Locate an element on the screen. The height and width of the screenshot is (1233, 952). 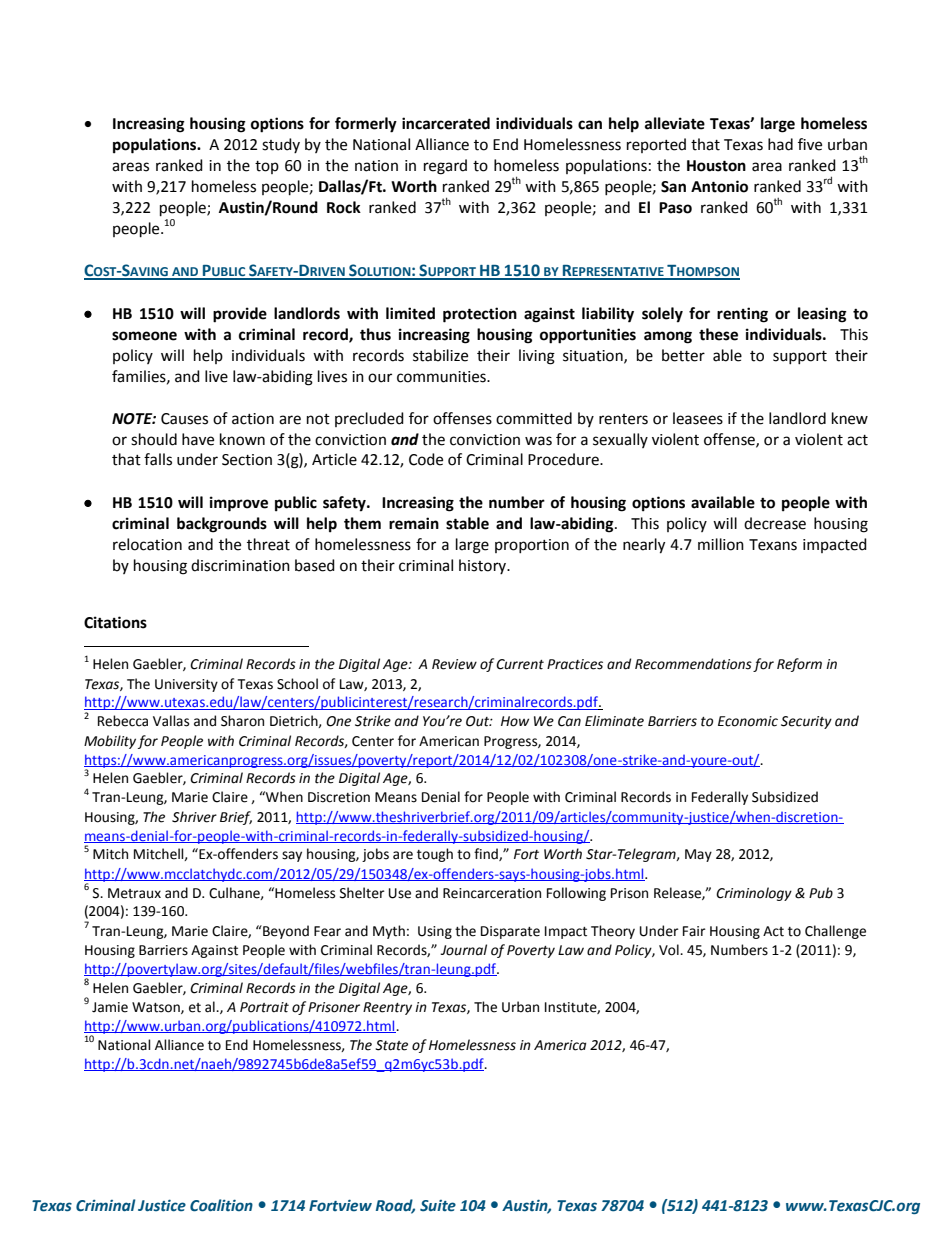
regard is located at coordinates (445, 167).
